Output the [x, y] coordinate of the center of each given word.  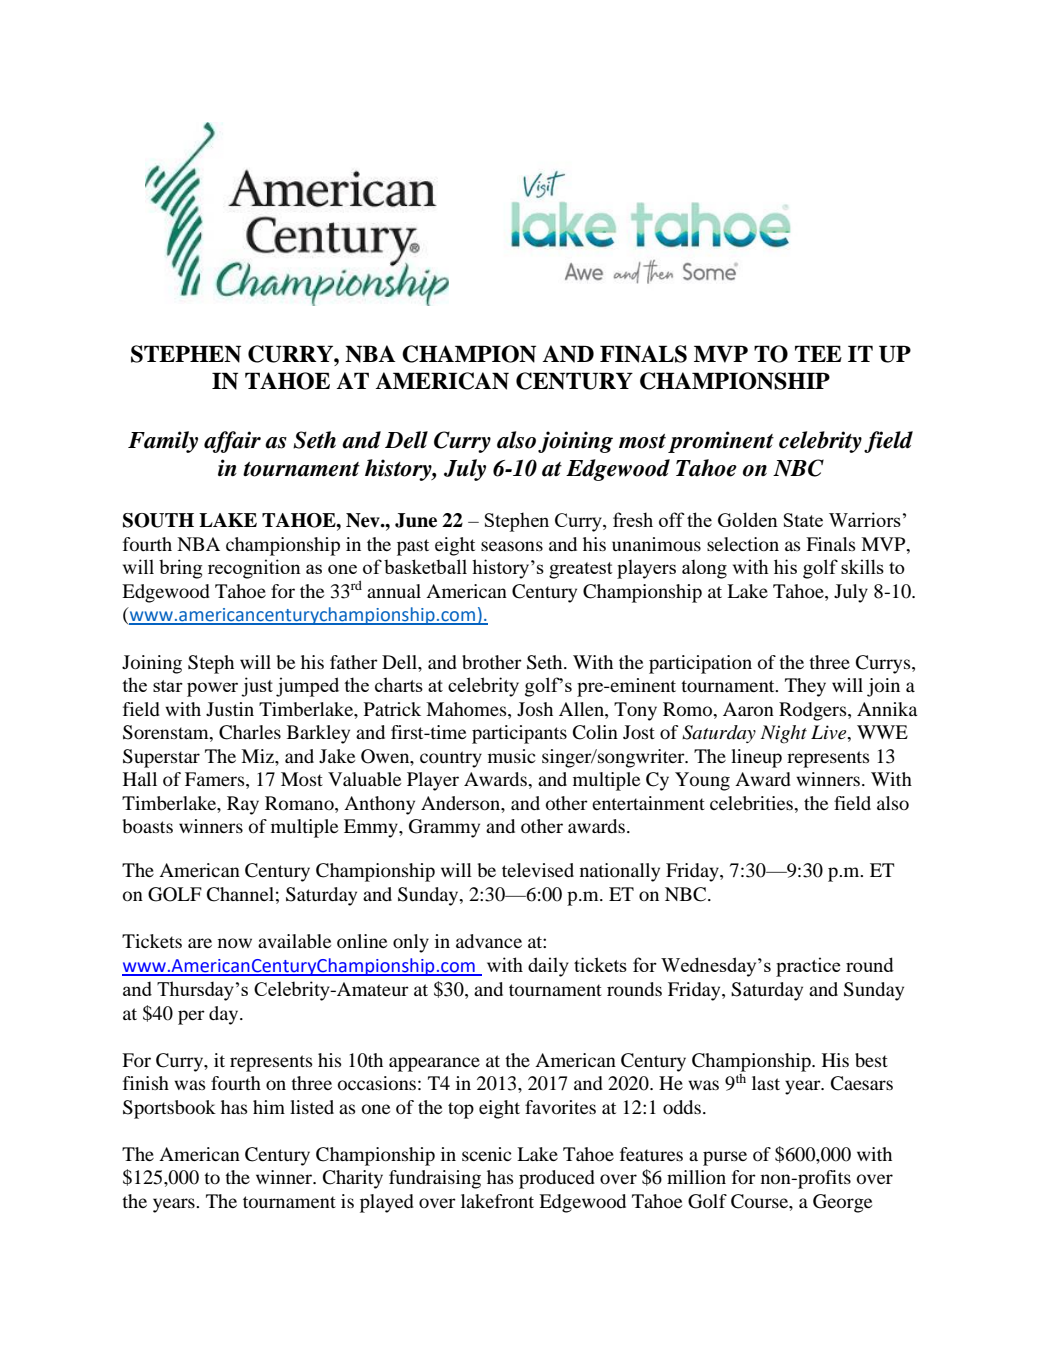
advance [489, 941]
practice [808, 967]
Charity [353, 1179]
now [235, 943]
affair [232, 442]
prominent [721, 442]
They [805, 687]
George [842, 1203]
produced [557, 1179]
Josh [535, 709]
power [212, 689]
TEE [818, 353]
